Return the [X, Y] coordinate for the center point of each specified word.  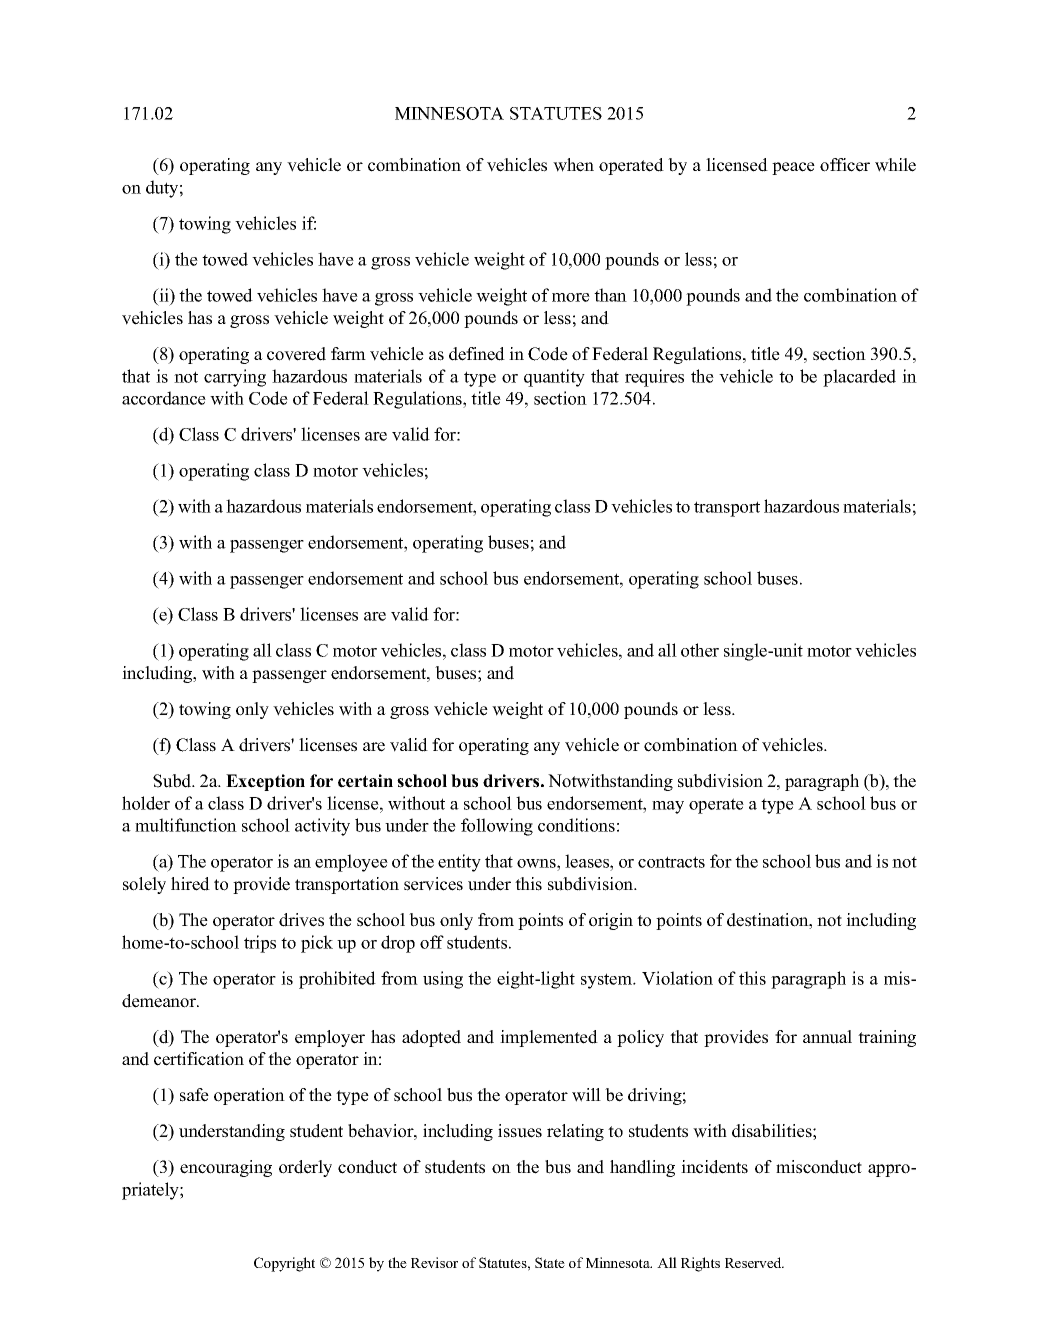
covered [296, 354]
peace [793, 168]
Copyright [284, 1264]
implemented [549, 1038]
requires [654, 378]
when [573, 165]
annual [827, 1037]
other [700, 650]
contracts [671, 862]
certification [199, 1059]
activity [322, 827]
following [497, 827]
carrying [235, 378]
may [668, 807]
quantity [554, 378]
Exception [265, 782]
